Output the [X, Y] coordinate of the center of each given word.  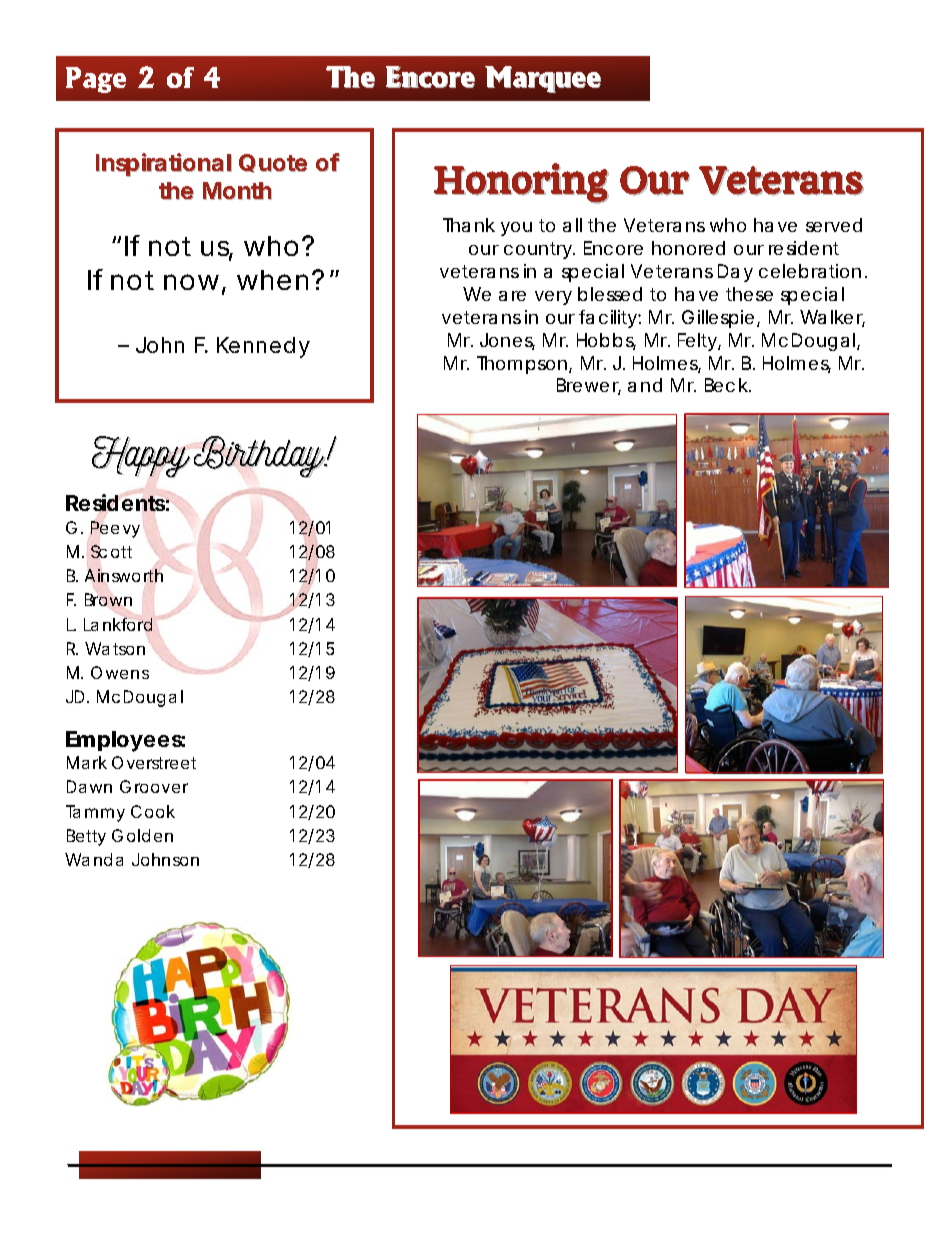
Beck [727, 385]
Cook [153, 811]
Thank [469, 225]
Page [96, 80]
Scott [111, 551]
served [834, 225]
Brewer [589, 386]
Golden [142, 835]
